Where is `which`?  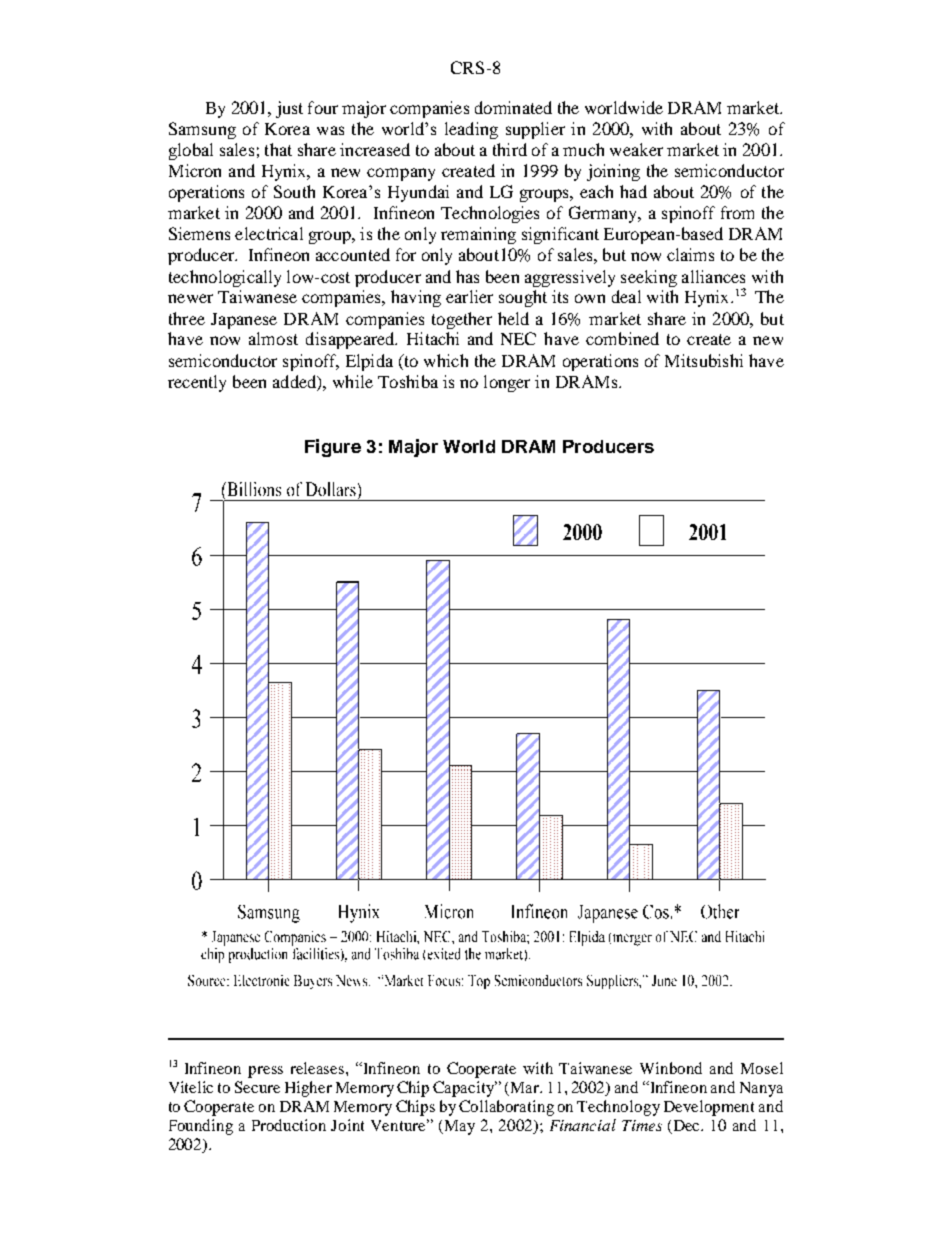 which is located at coordinates (446, 360).
